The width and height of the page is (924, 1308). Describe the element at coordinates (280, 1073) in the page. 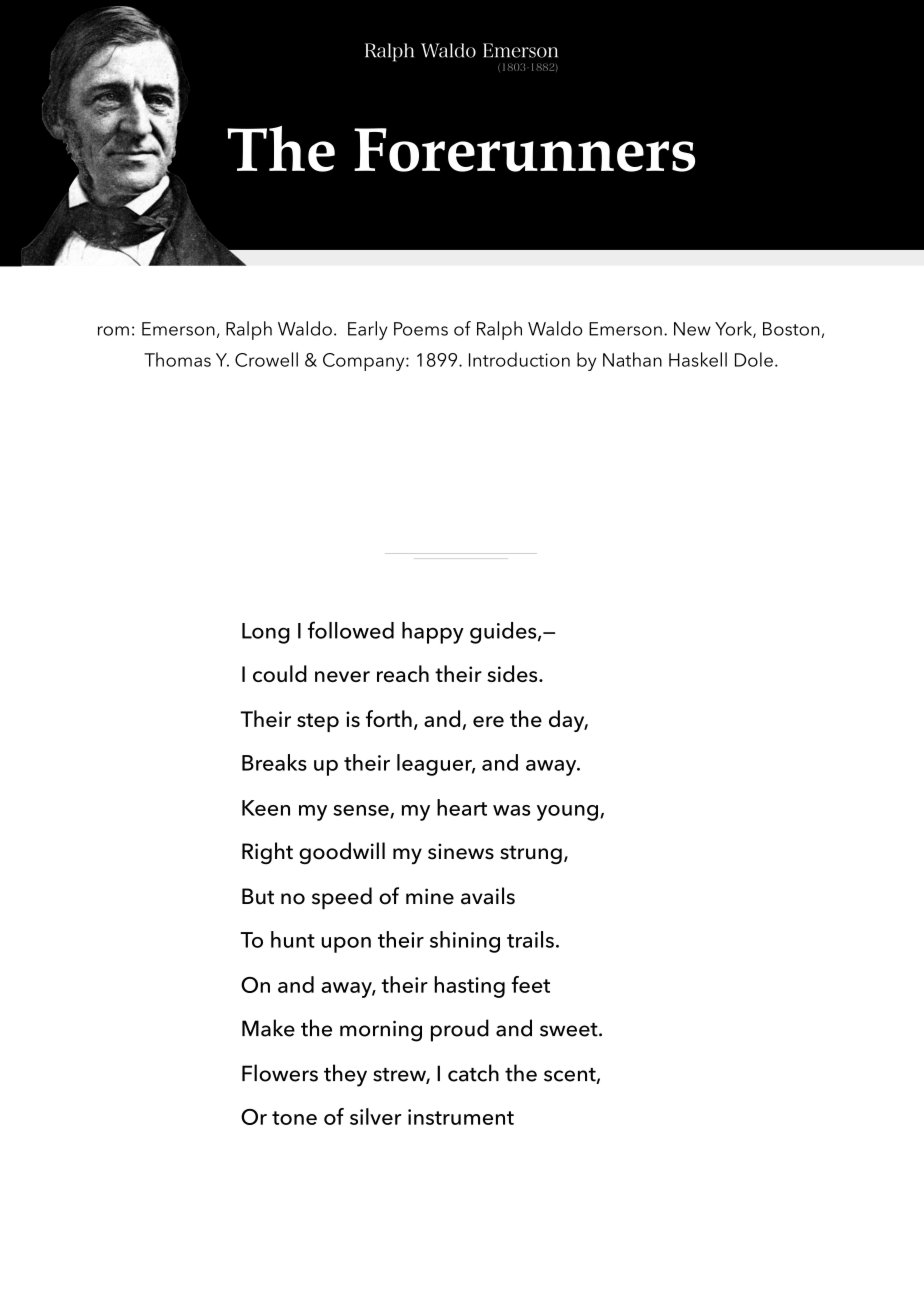

I see `Flowers` at that location.
